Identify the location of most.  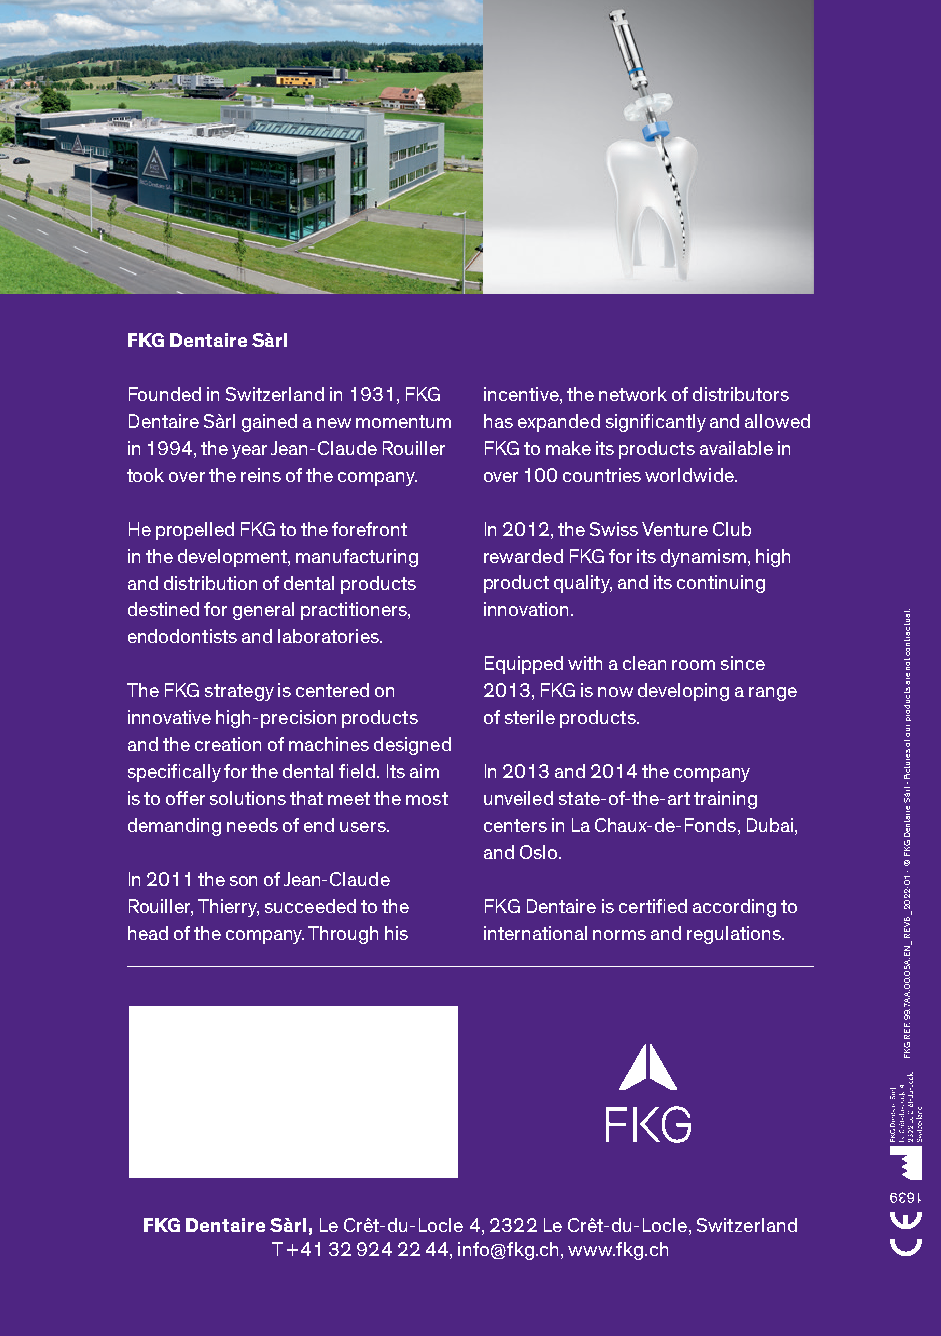
(427, 798).
